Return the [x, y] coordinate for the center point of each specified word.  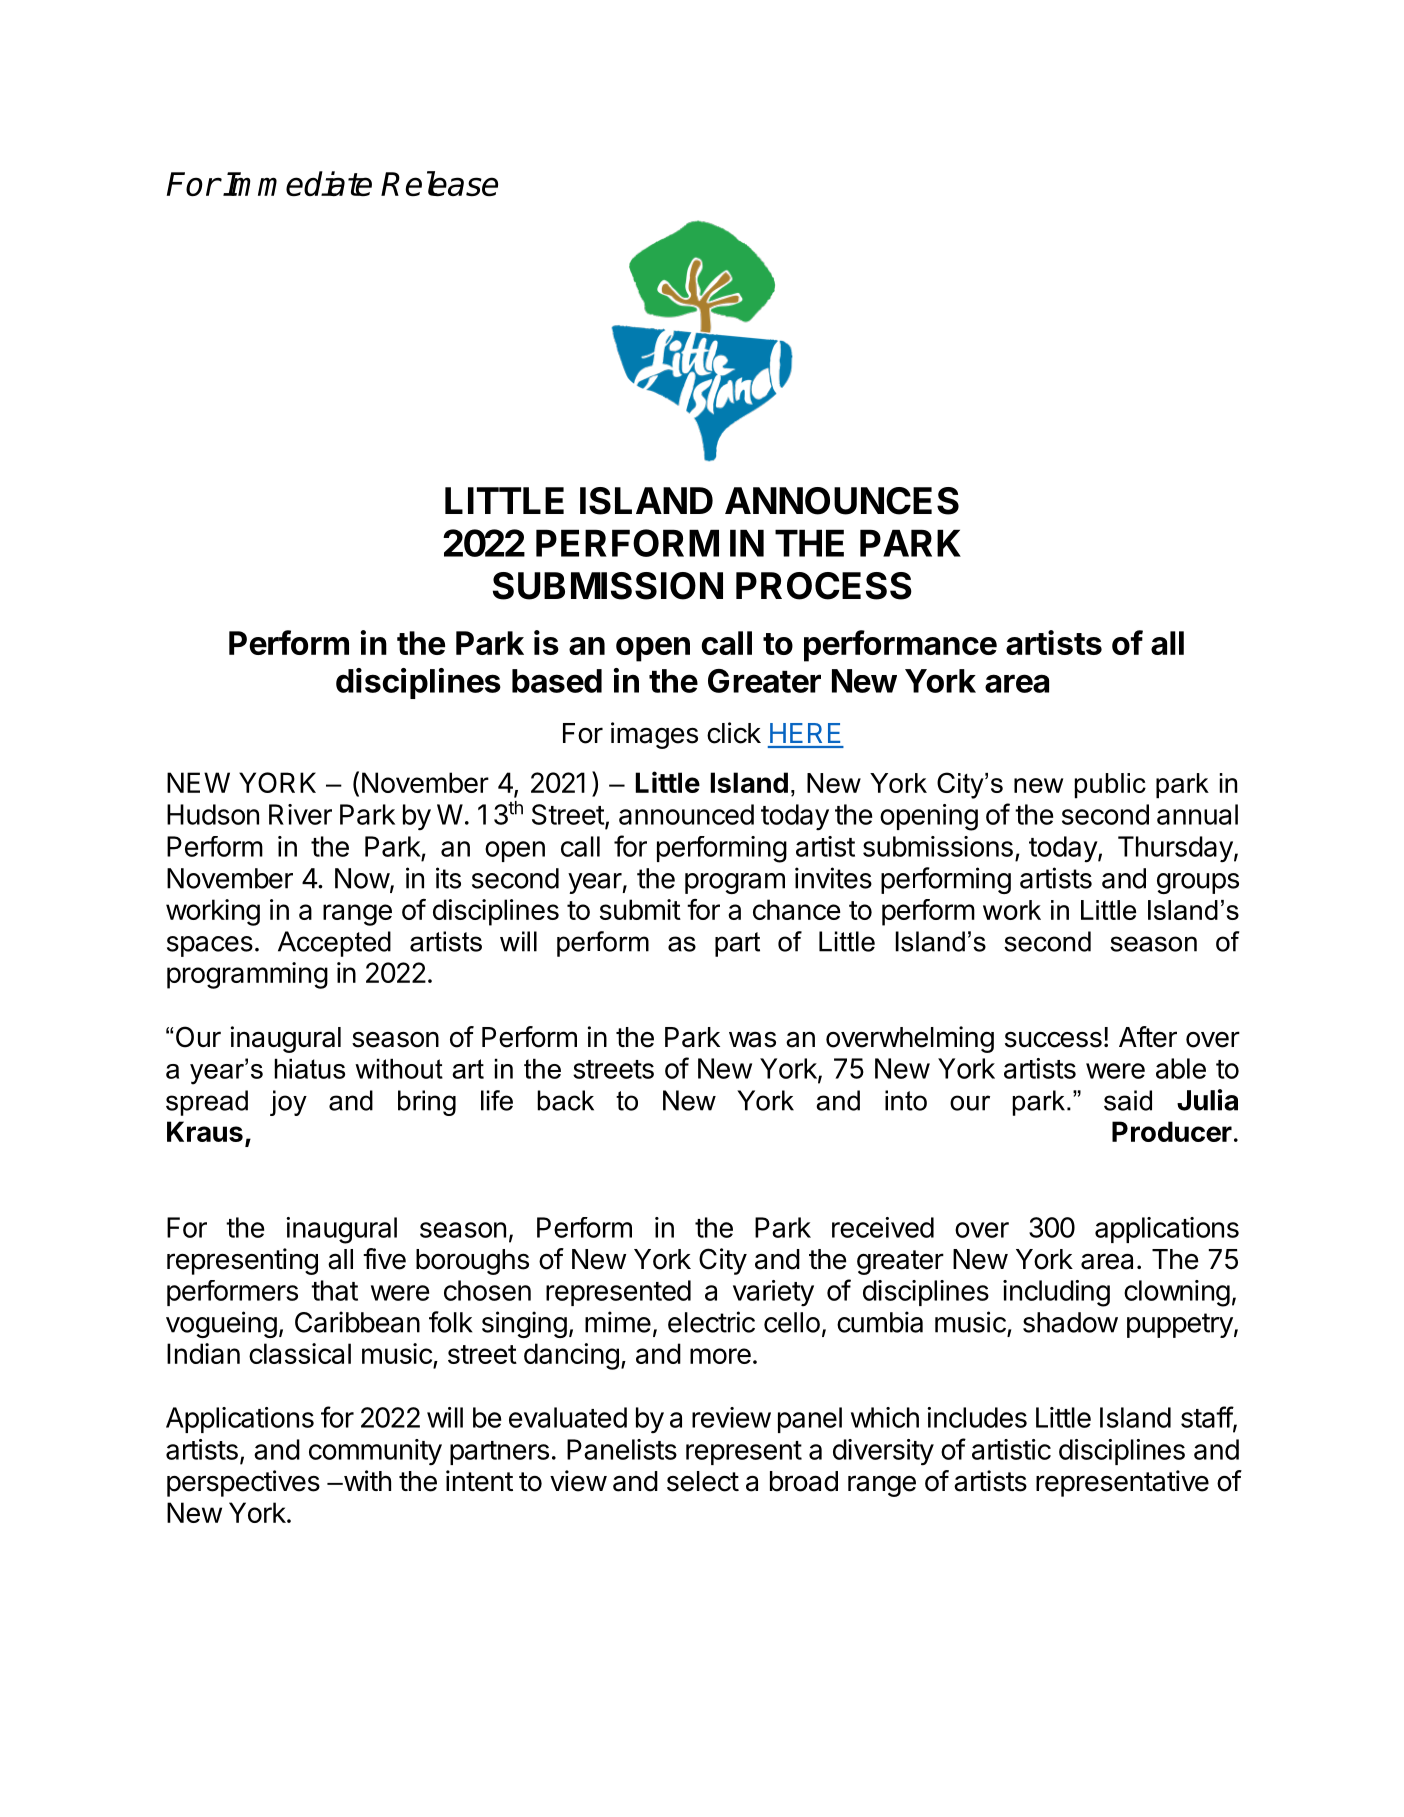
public [1110, 786]
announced [686, 814]
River [300, 814]
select [703, 1481]
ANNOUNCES [842, 501]
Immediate [297, 183]
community [375, 1452]
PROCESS [824, 586]
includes [977, 1417]
